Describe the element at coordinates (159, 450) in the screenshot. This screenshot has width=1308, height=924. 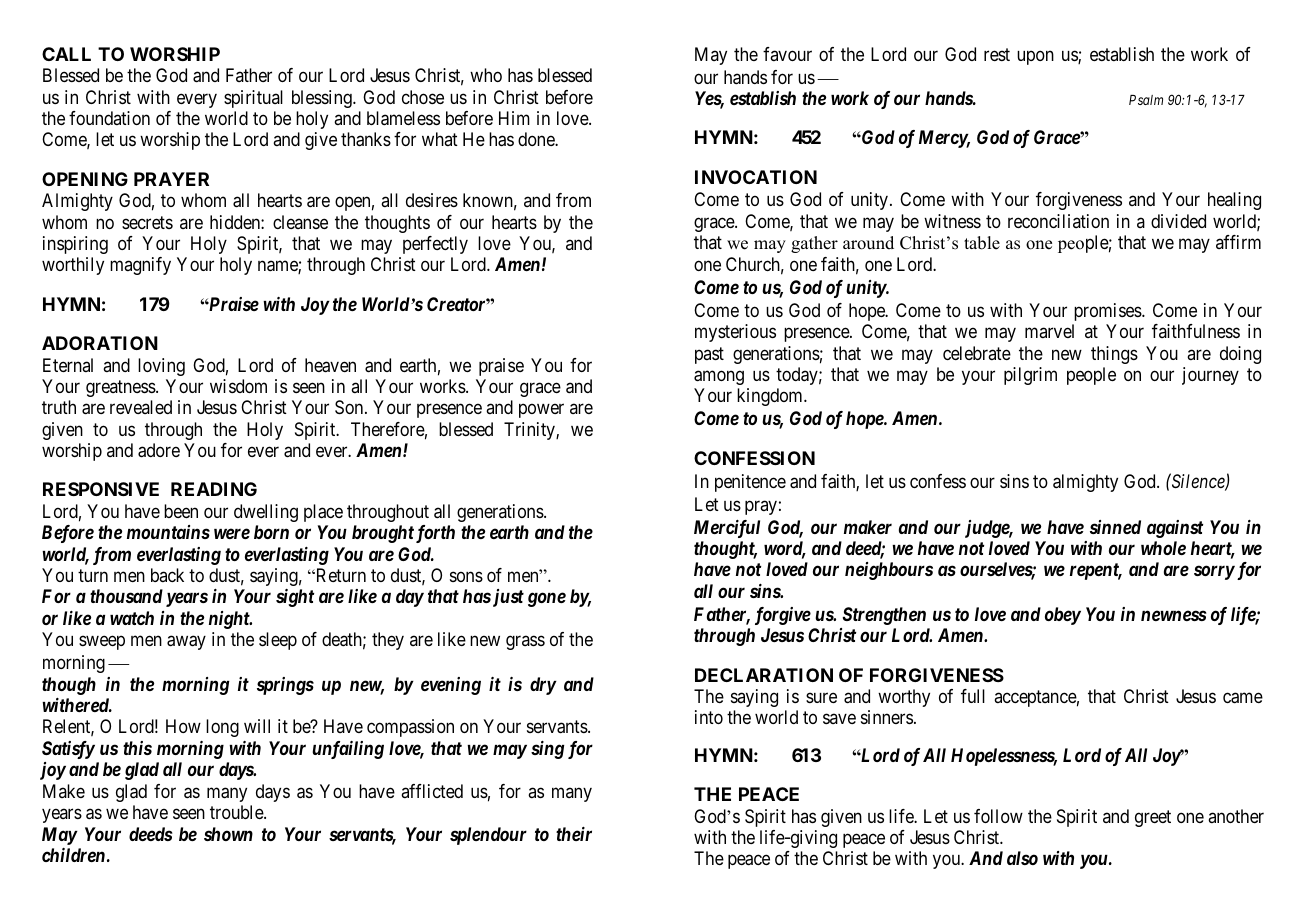
I see `adore` at that location.
